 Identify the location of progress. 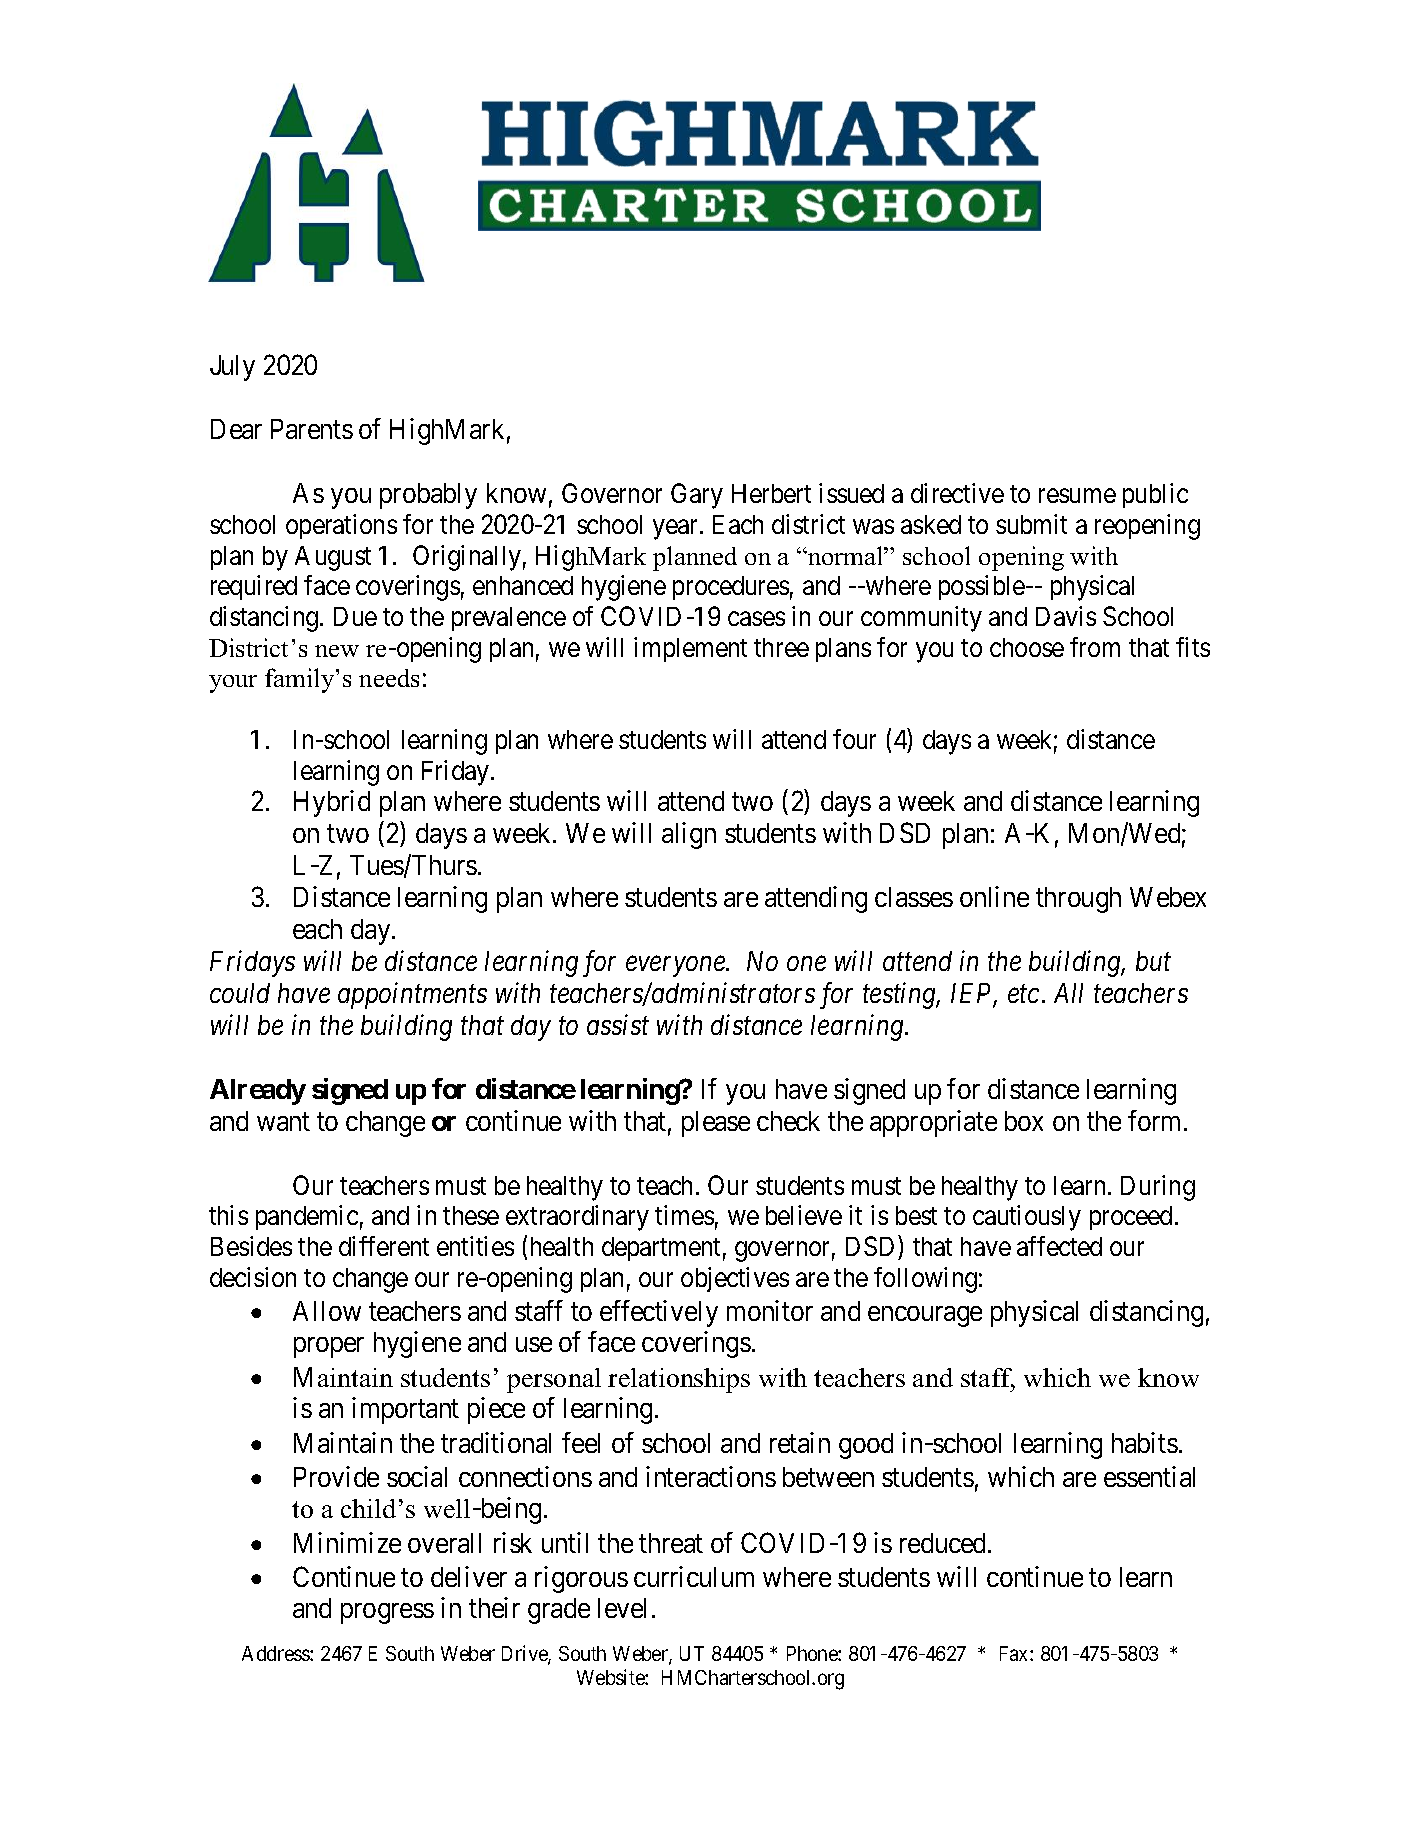
(387, 1613).
